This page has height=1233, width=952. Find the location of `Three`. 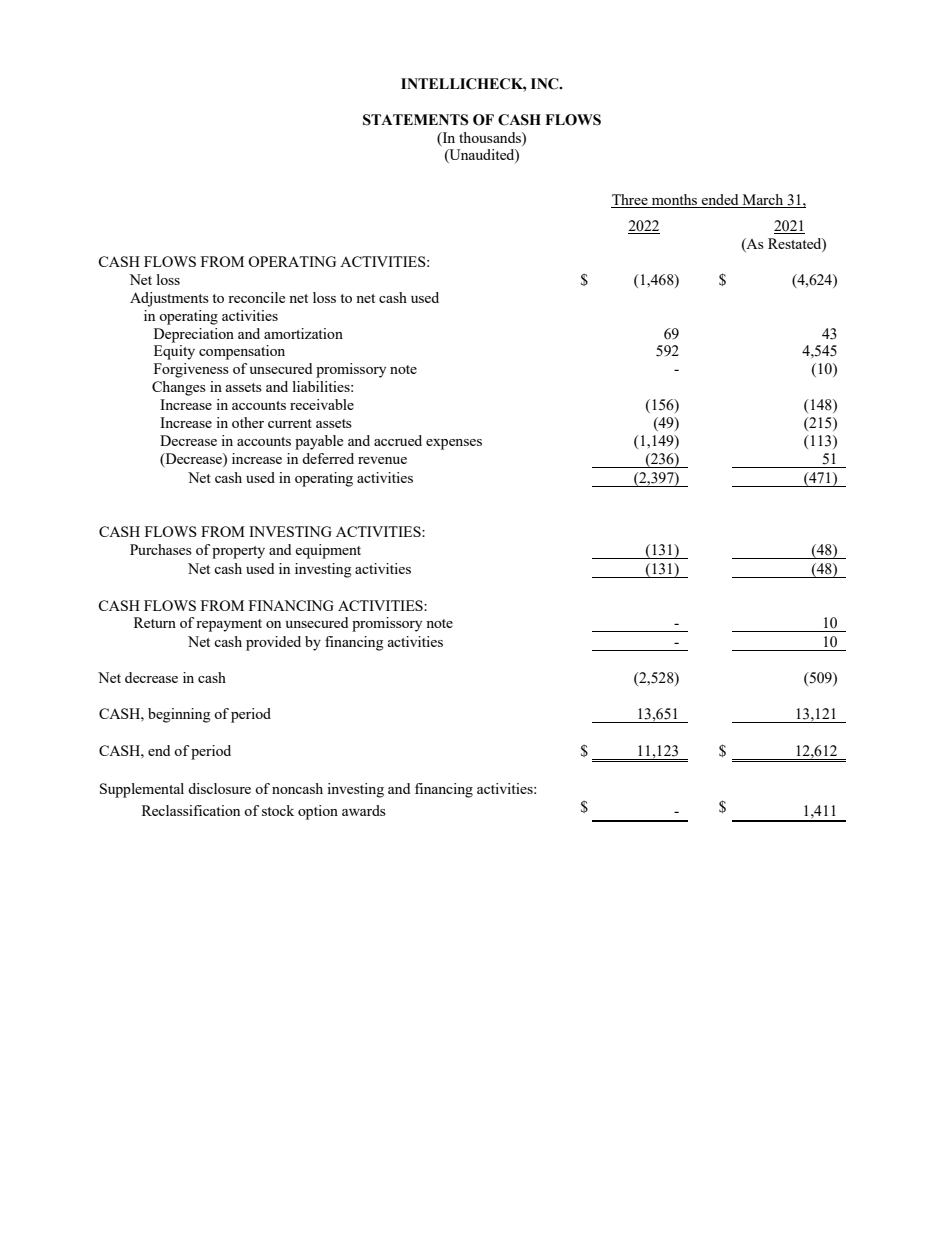

Three is located at coordinates (630, 199).
